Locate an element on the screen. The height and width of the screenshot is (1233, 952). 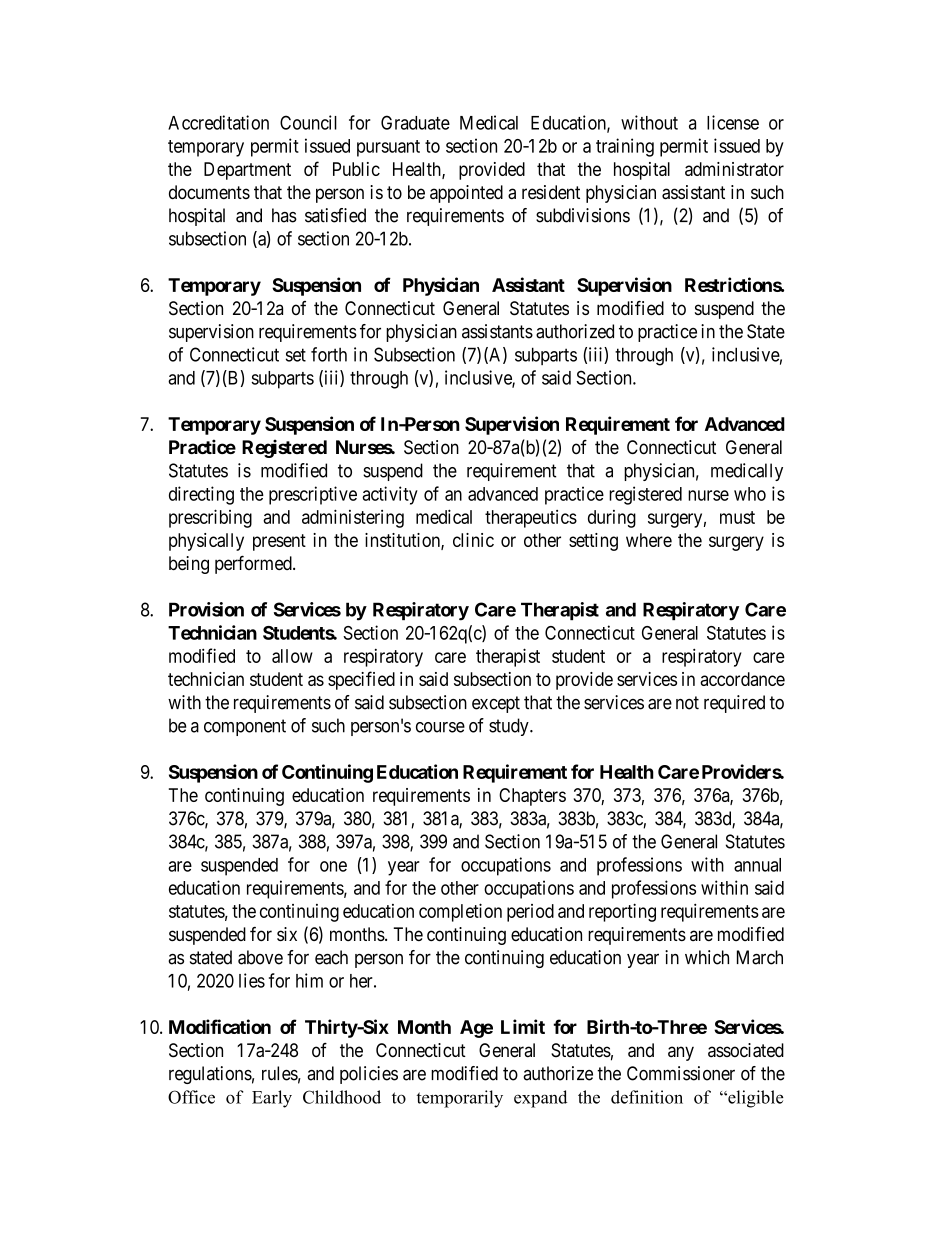
not is located at coordinates (687, 703).
